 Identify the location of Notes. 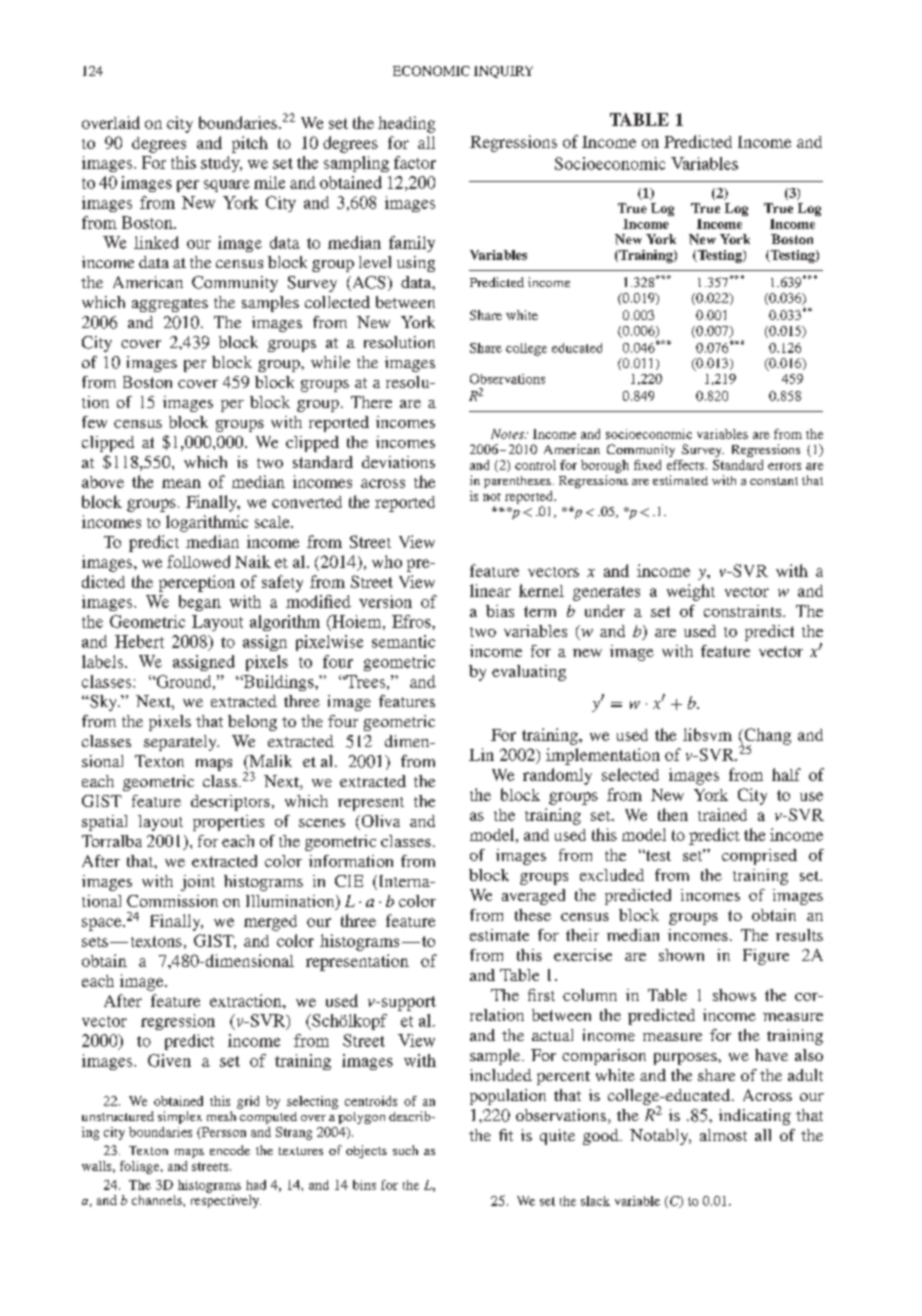
(508, 434).
